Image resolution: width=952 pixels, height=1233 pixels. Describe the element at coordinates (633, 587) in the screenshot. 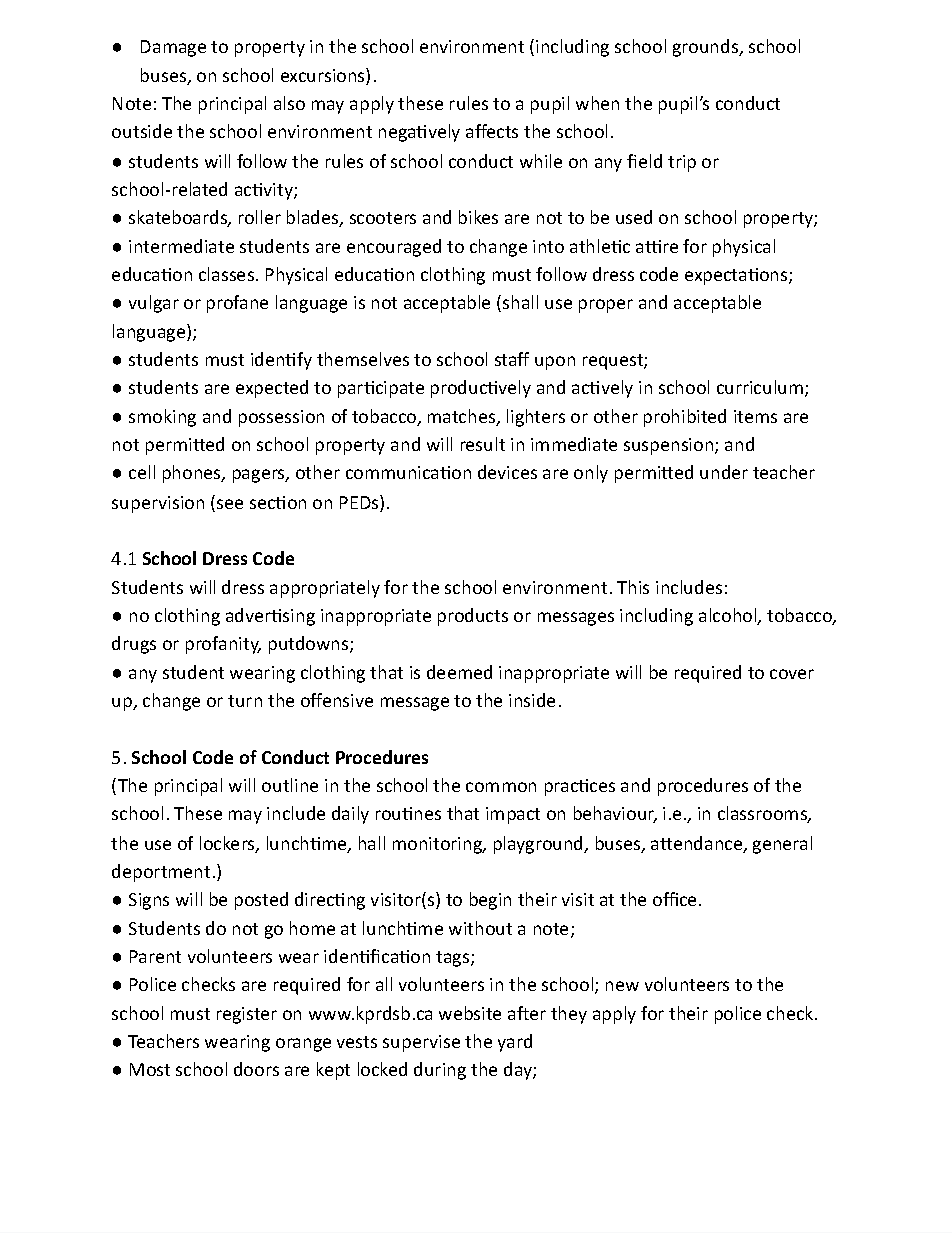

I see `This` at that location.
